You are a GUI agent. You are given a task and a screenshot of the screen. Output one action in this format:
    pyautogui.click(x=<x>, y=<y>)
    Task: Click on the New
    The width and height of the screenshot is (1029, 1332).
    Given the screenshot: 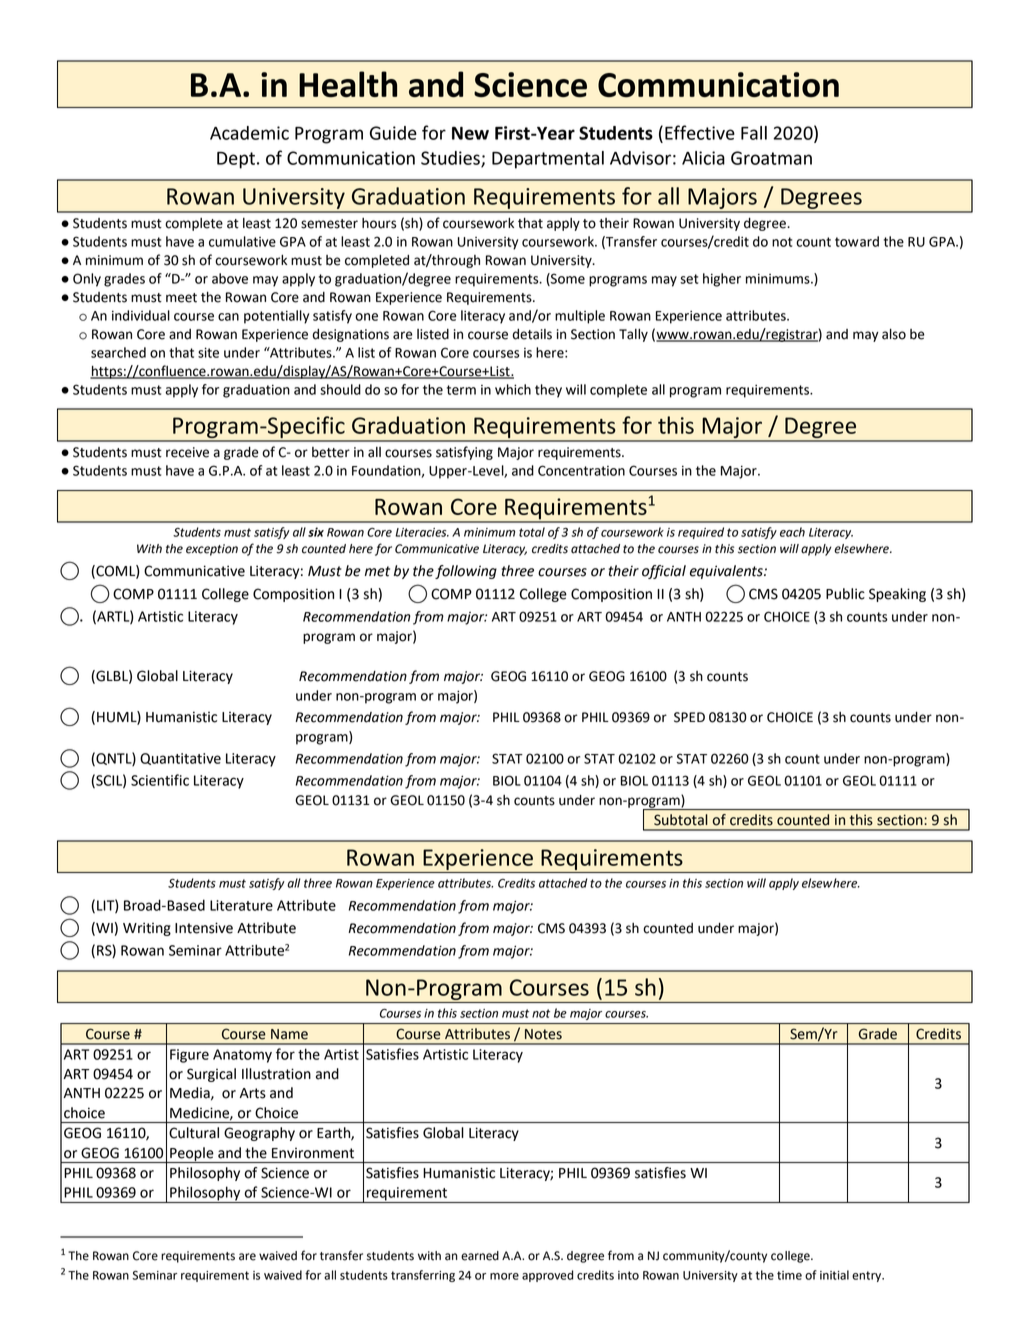 What is the action you would take?
    pyautogui.click(x=470, y=133)
